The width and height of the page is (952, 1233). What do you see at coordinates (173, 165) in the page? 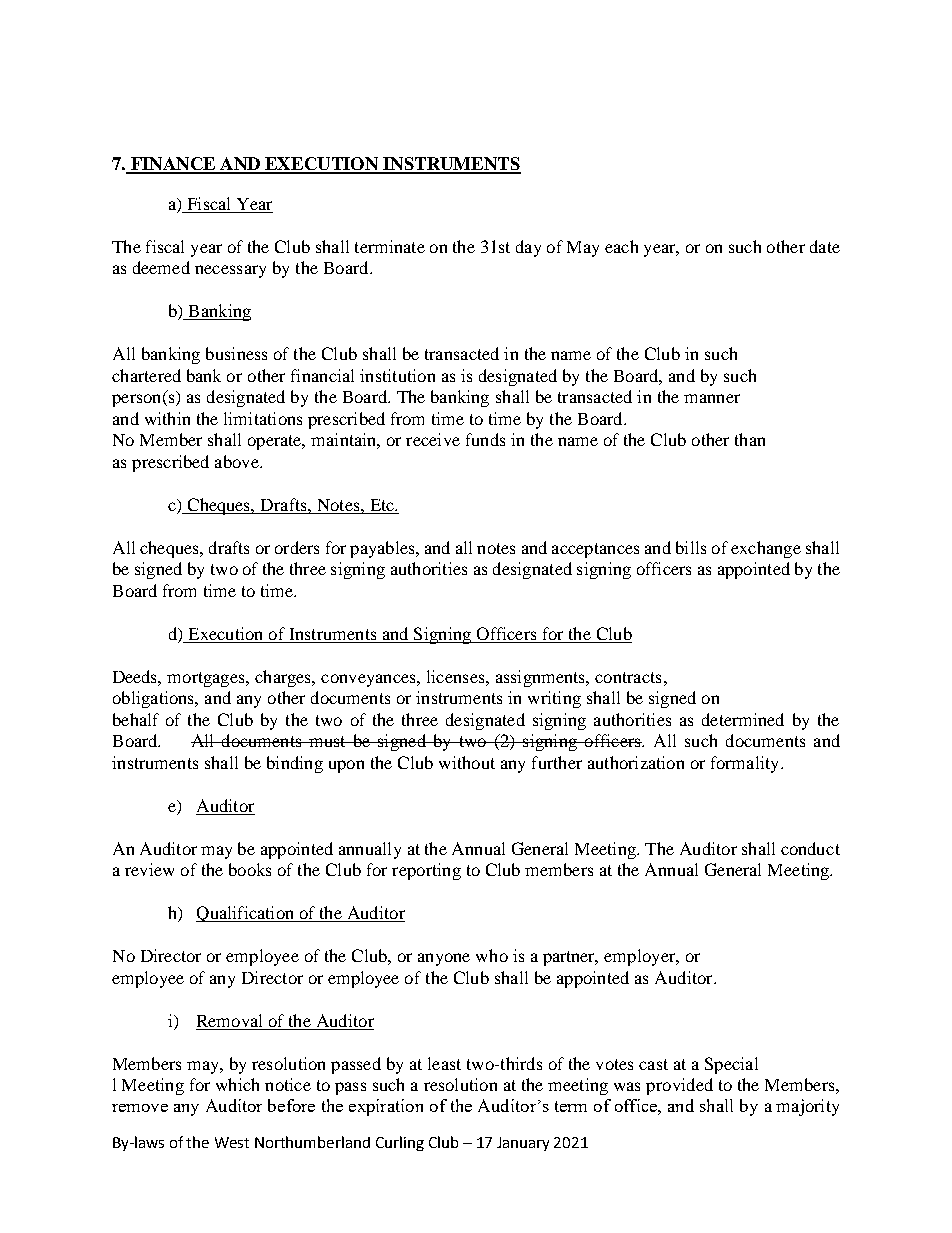
I see `FINANCE` at bounding box center [173, 165].
